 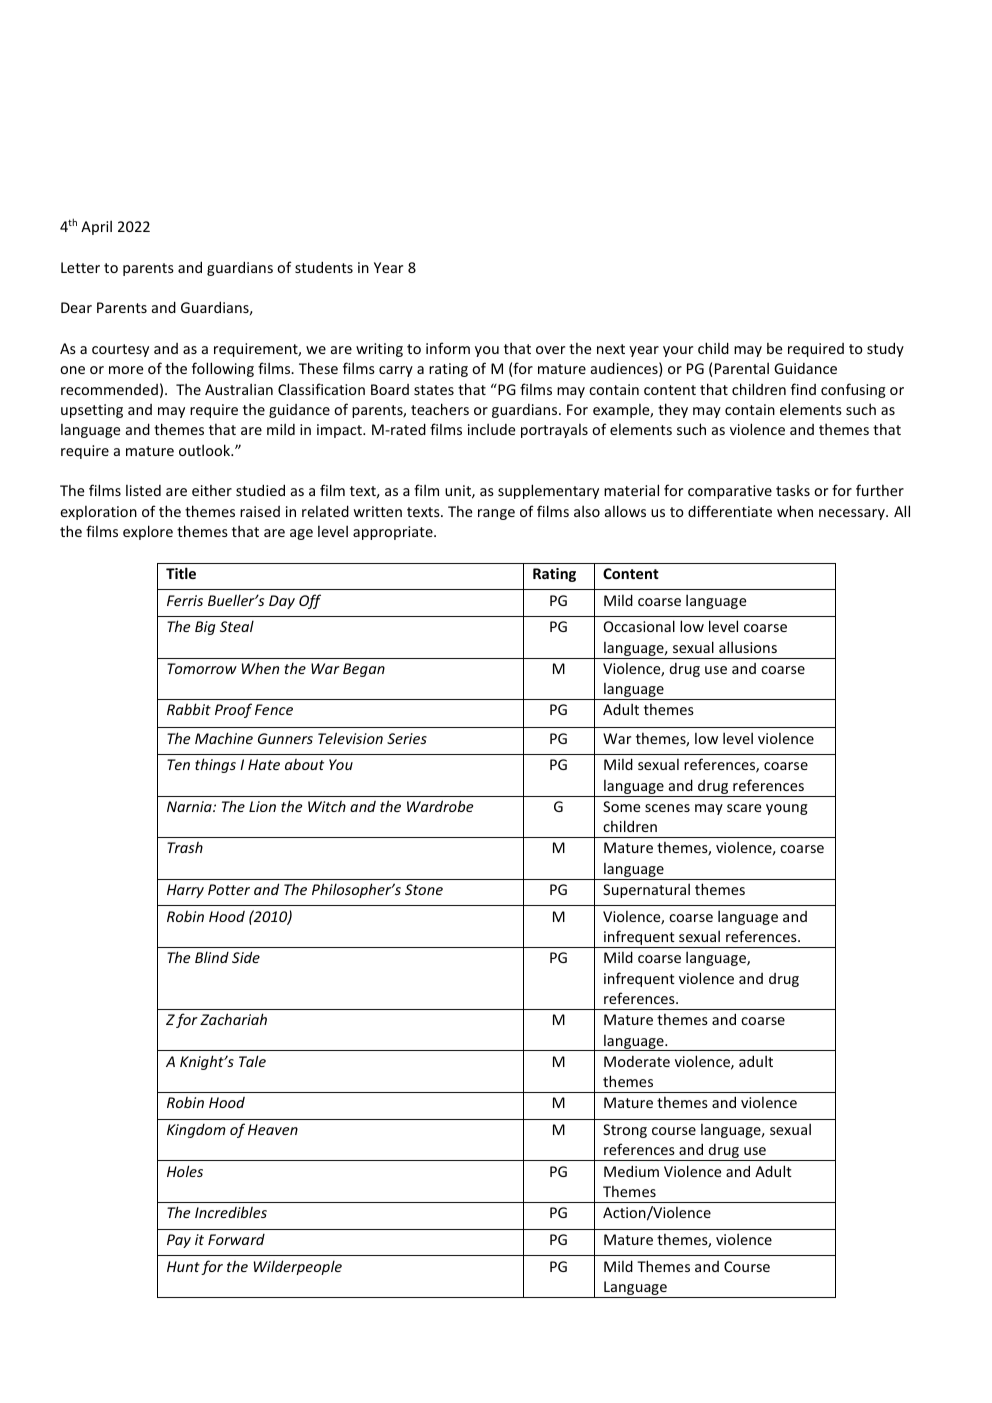 What do you see at coordinates (491, 429) in the page?
I see `include` at bounding box center [491, 429].
